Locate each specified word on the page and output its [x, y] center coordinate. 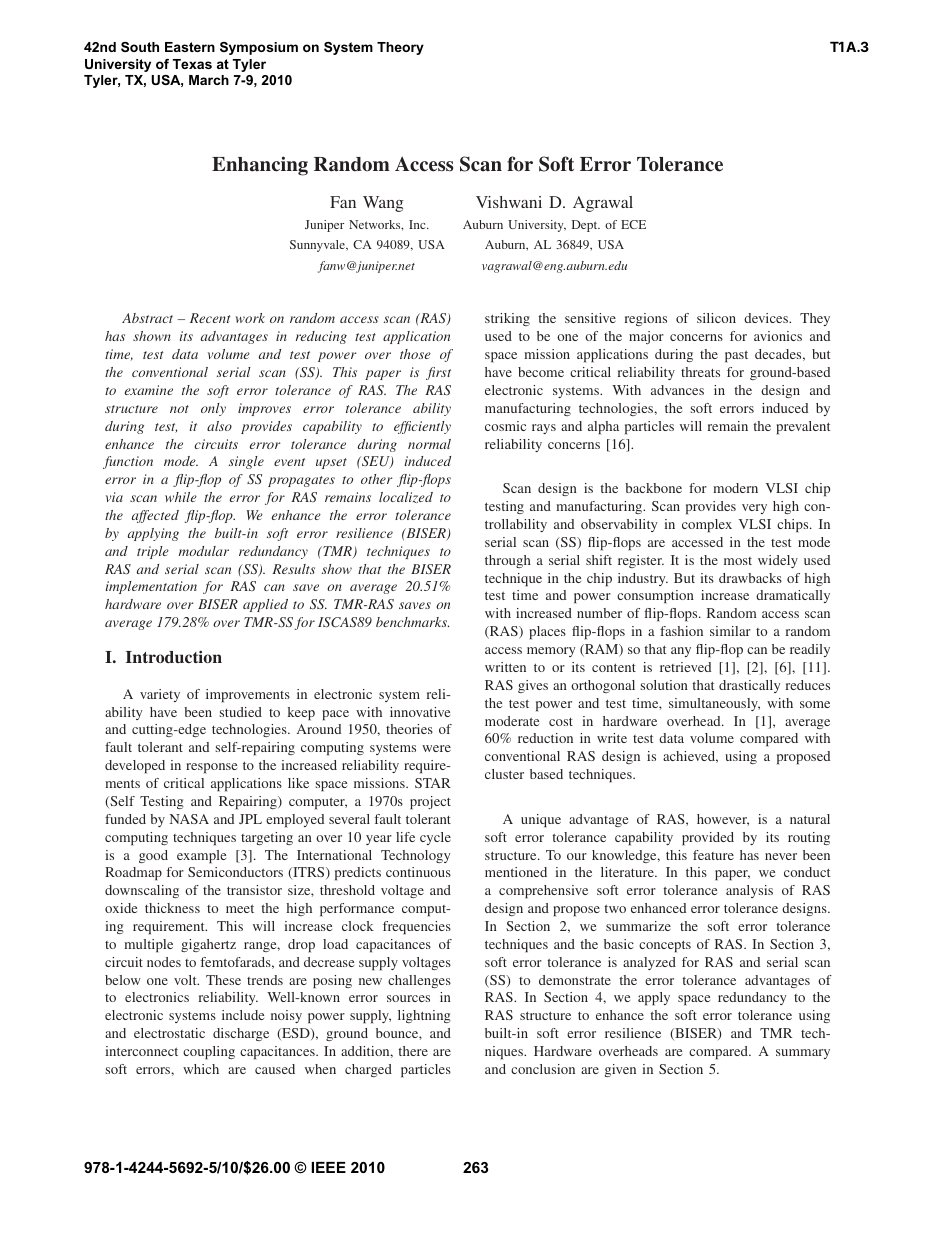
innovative [420, 712]
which [201, 1069]
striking [507, 319]
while [181, 497]
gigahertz [208, 945]
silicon [716, 318]
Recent [210, 318]
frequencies [417, 927]
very [754, 509]
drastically [749, 686]
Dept [586, 226]
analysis [749, 891]
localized [406, 497]
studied [241, 712]
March [209, 80]
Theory [400, 48]
